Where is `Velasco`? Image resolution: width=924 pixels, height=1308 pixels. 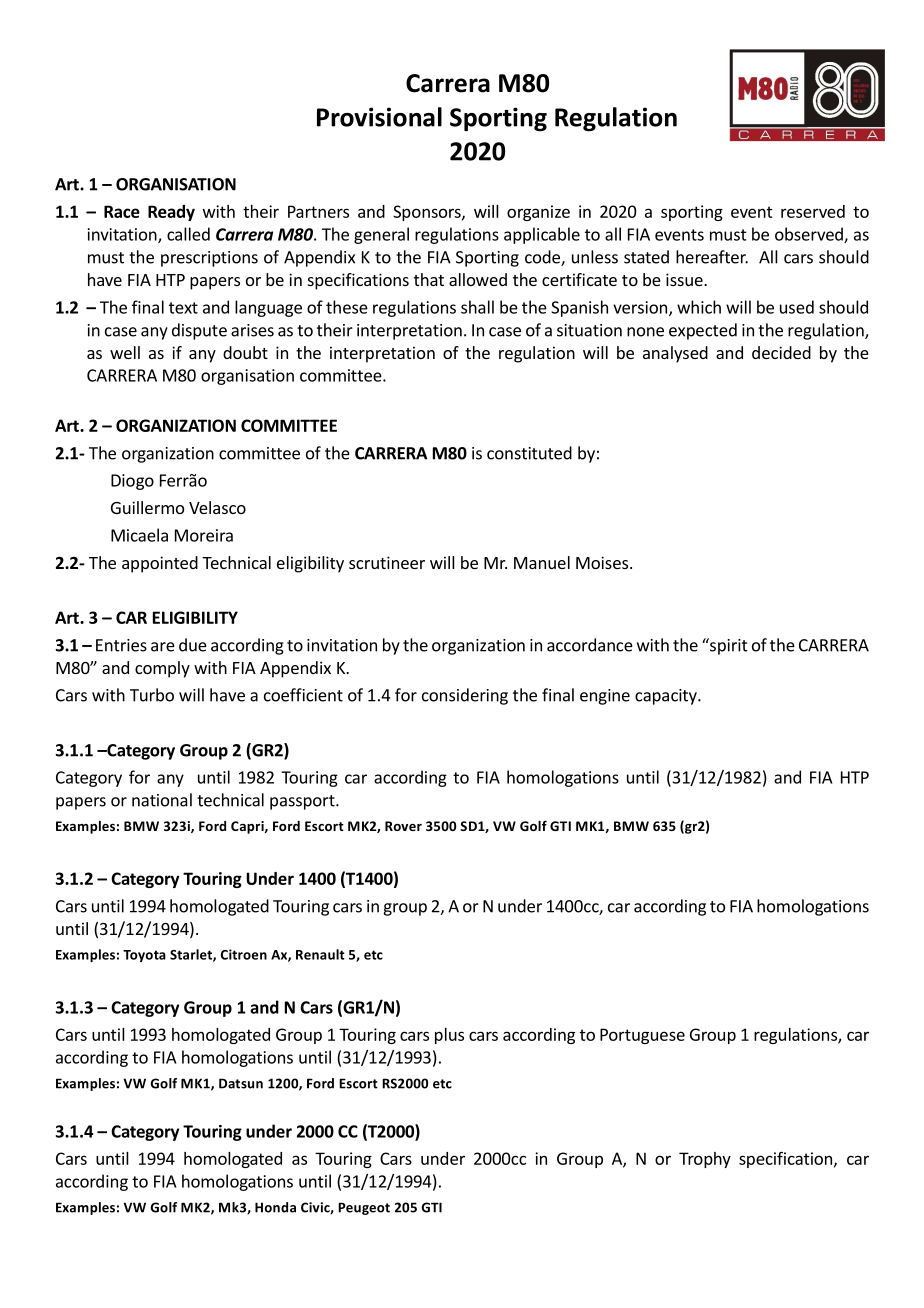
Velasco is located at coordinates (217, 507).
